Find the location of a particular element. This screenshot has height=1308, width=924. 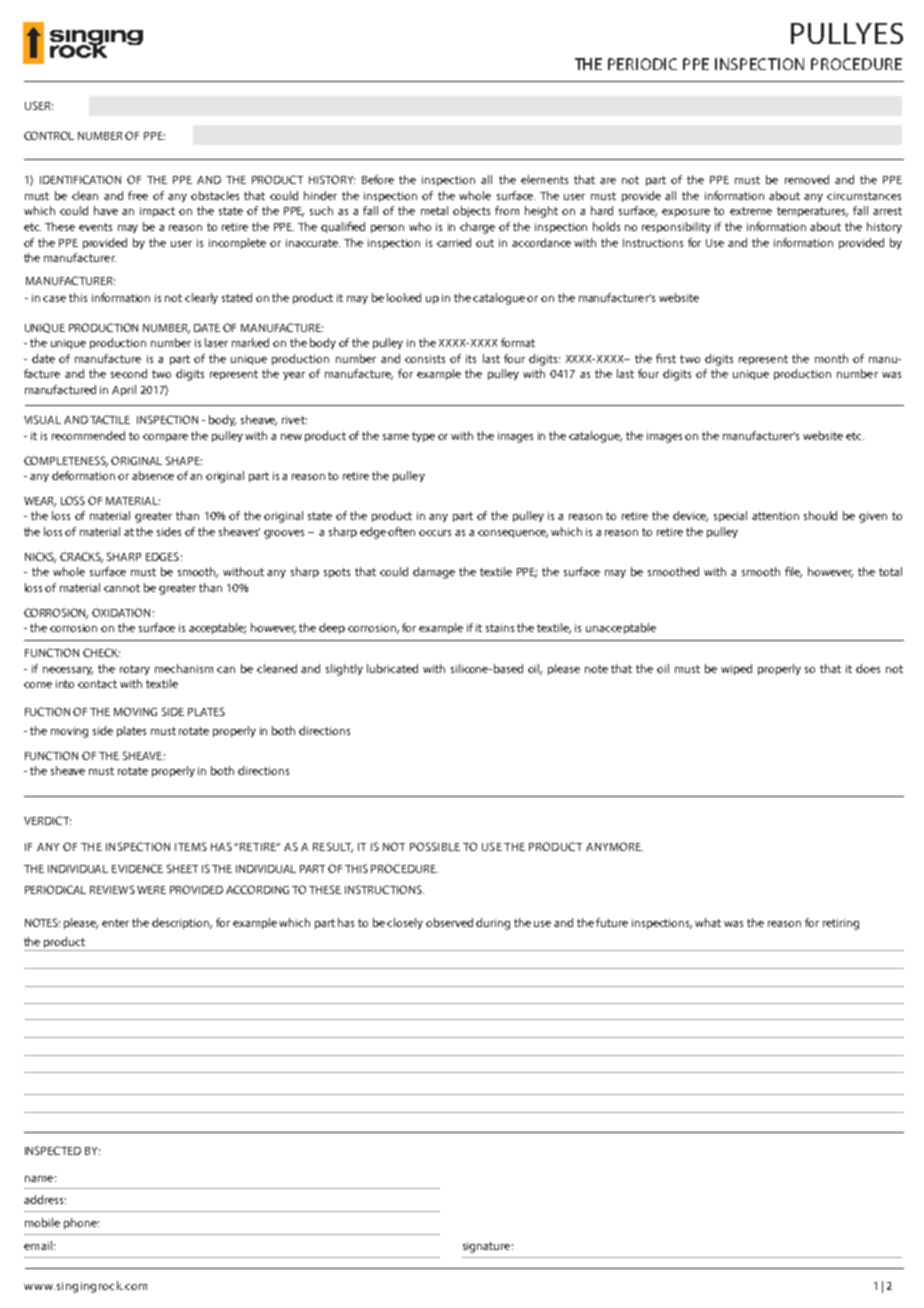

mobile is located at coordinates (42, 1222).
